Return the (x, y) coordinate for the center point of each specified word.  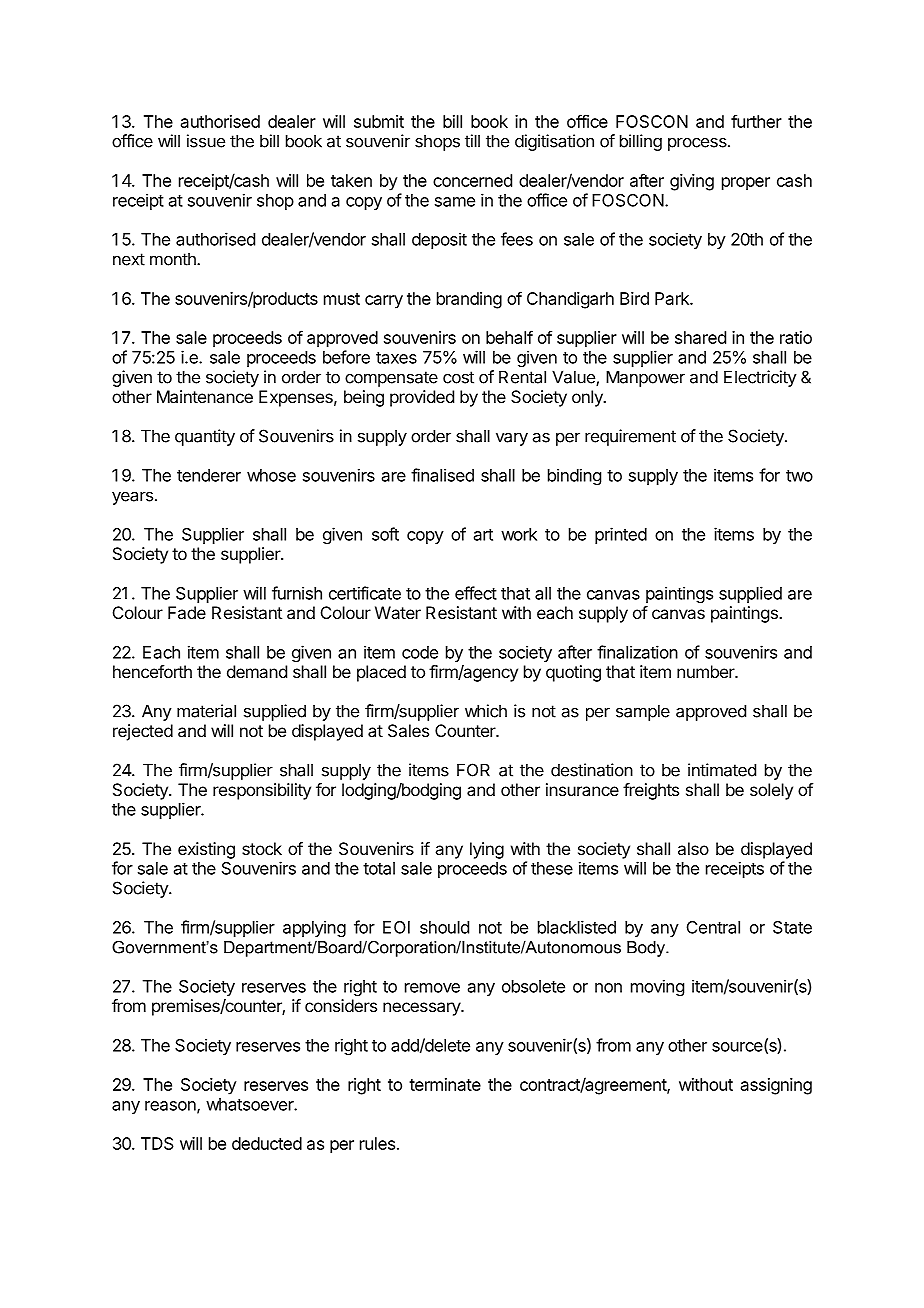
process (698, 144)
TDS (157, 1143)
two (799, 476)
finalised (442, 475)
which (486, 711)
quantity (205, 437)
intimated (722, 770)
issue (206, 141)
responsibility (262, 791)
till (472, 141)
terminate (445, 1084)
